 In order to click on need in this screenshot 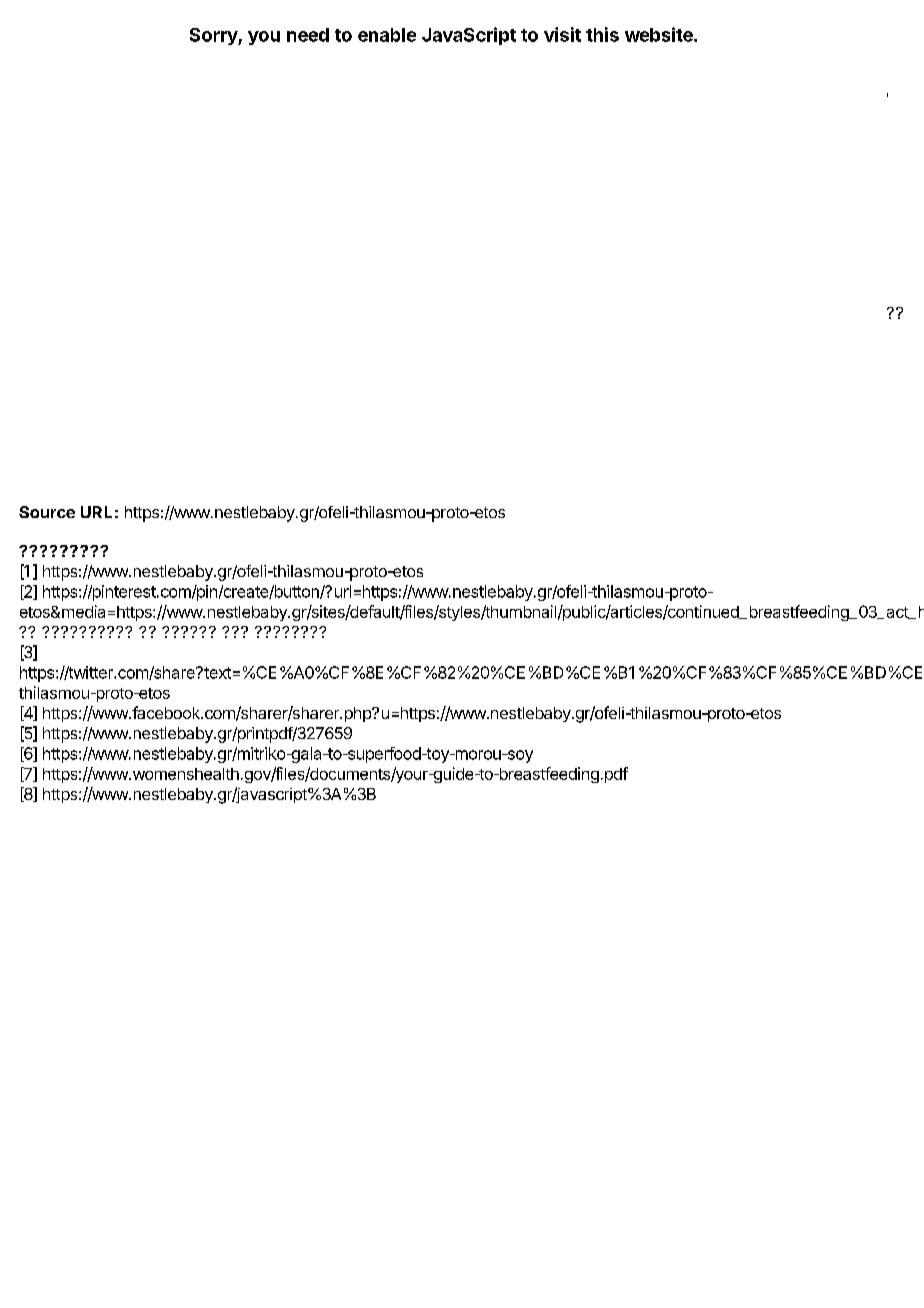, I will do `click(308, 35)`.
